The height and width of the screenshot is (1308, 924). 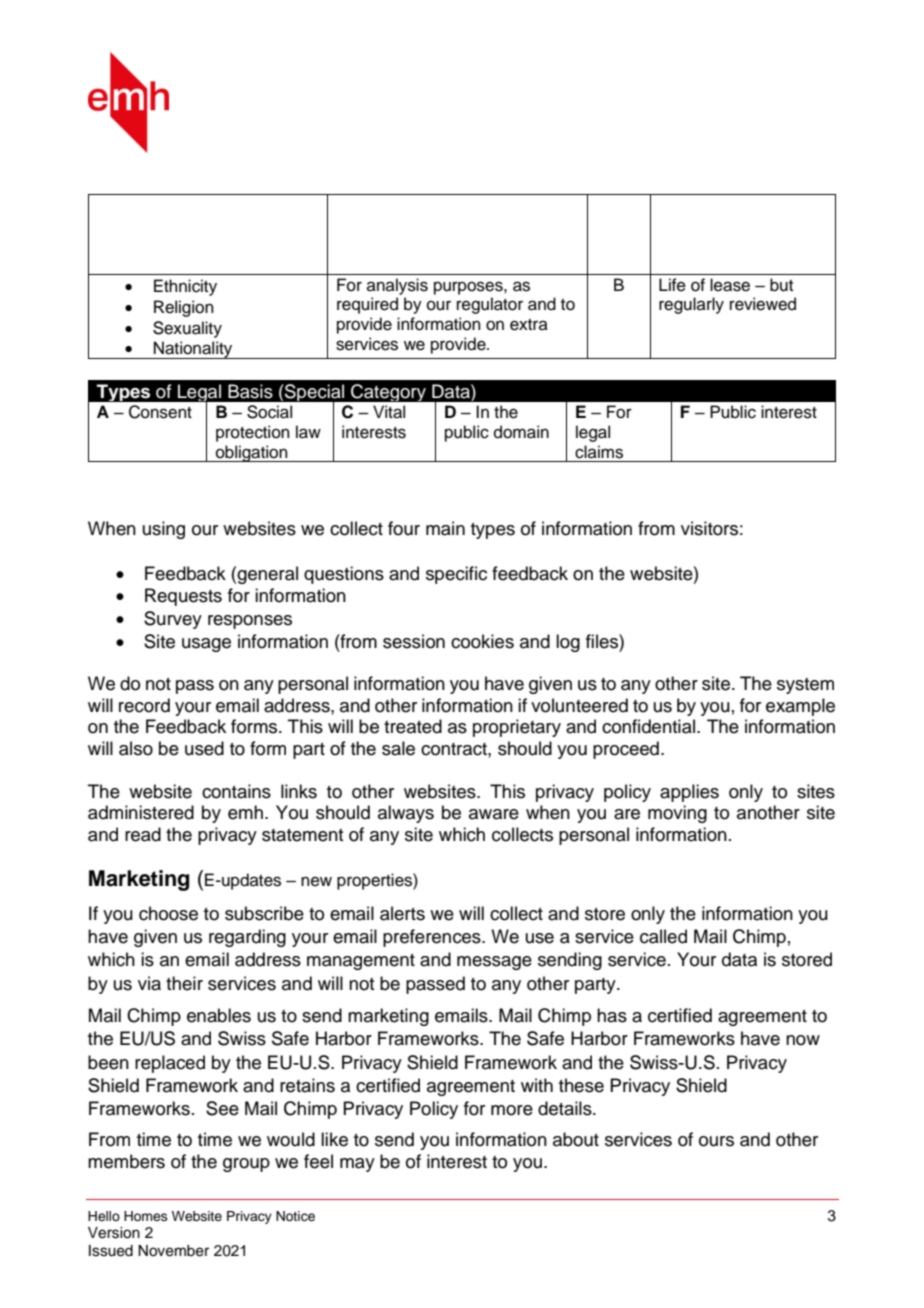 I want to click on used, so click(x=204, y=748).
